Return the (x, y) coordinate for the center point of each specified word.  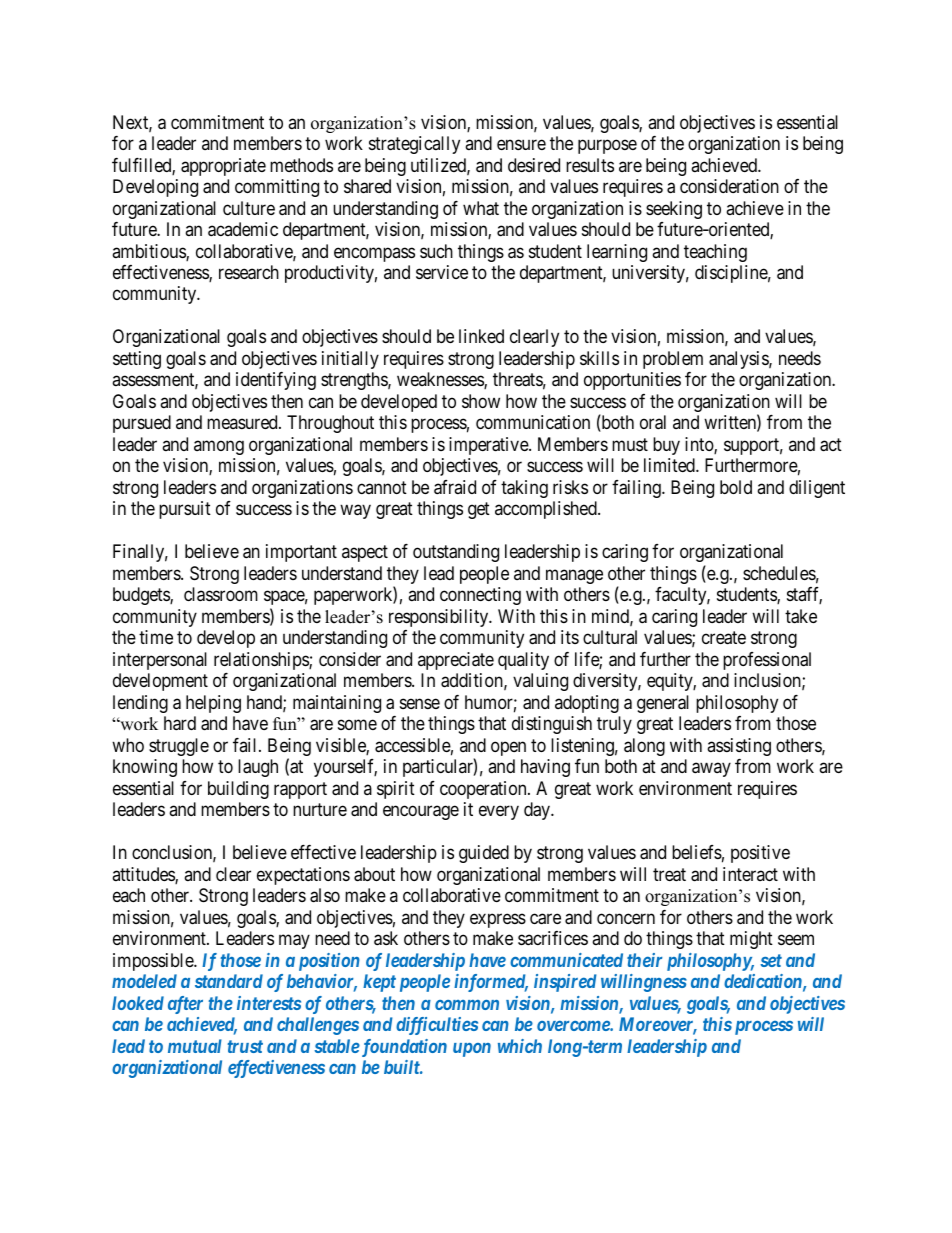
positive (760, 854)
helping (213, 704)
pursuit (185, 510)
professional (767, 661)
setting (137, 360)
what (481, 208)
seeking (674, 210)
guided (484, 854)
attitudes (144, 875)
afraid (455, 487)
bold (736, 487)
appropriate (223, 167)
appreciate (456, 661)
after (185, 1005)
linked (481, 336)
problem (673, 360)
